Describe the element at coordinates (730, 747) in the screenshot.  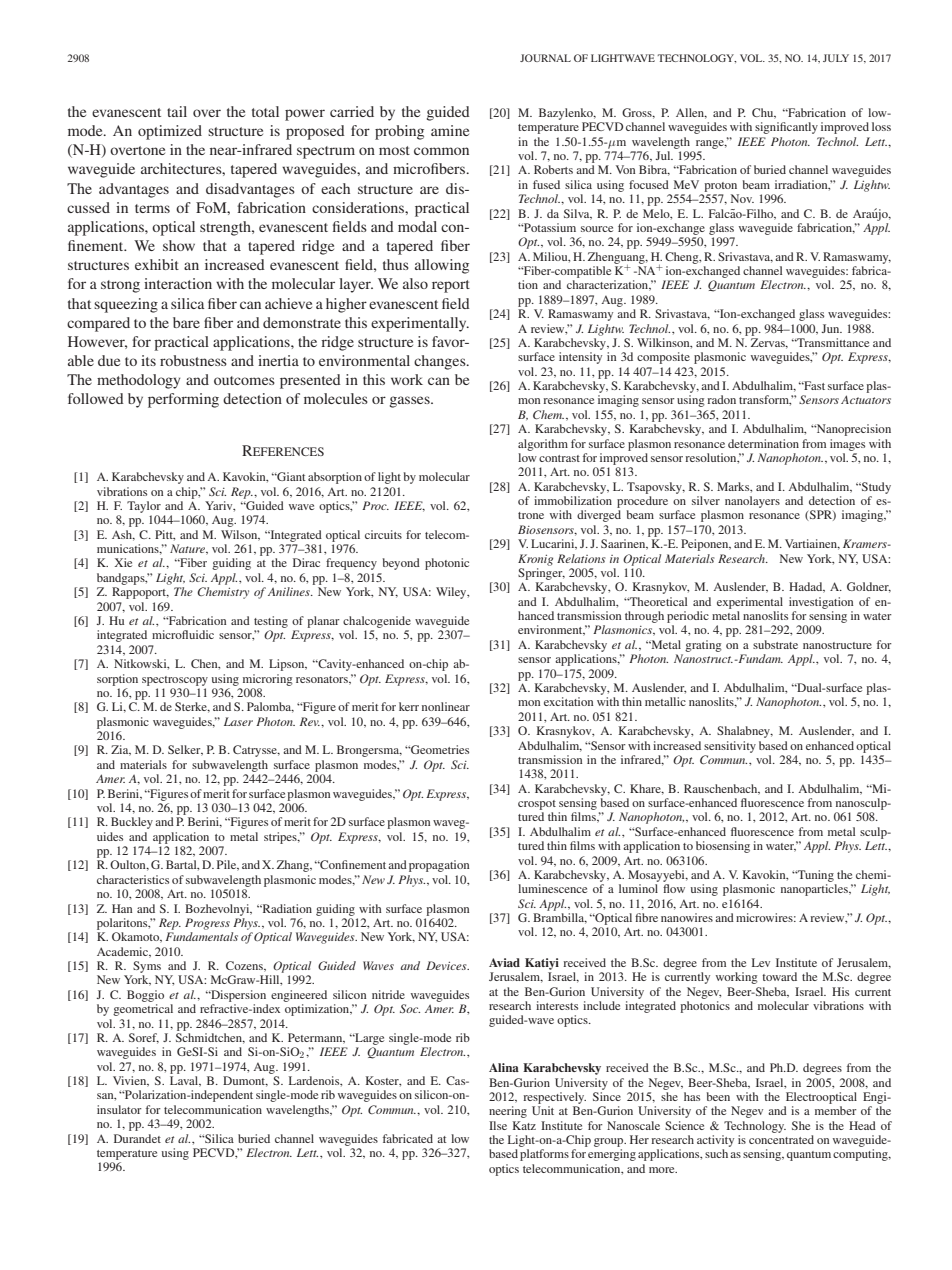
I see `sensitivity` at that location.
